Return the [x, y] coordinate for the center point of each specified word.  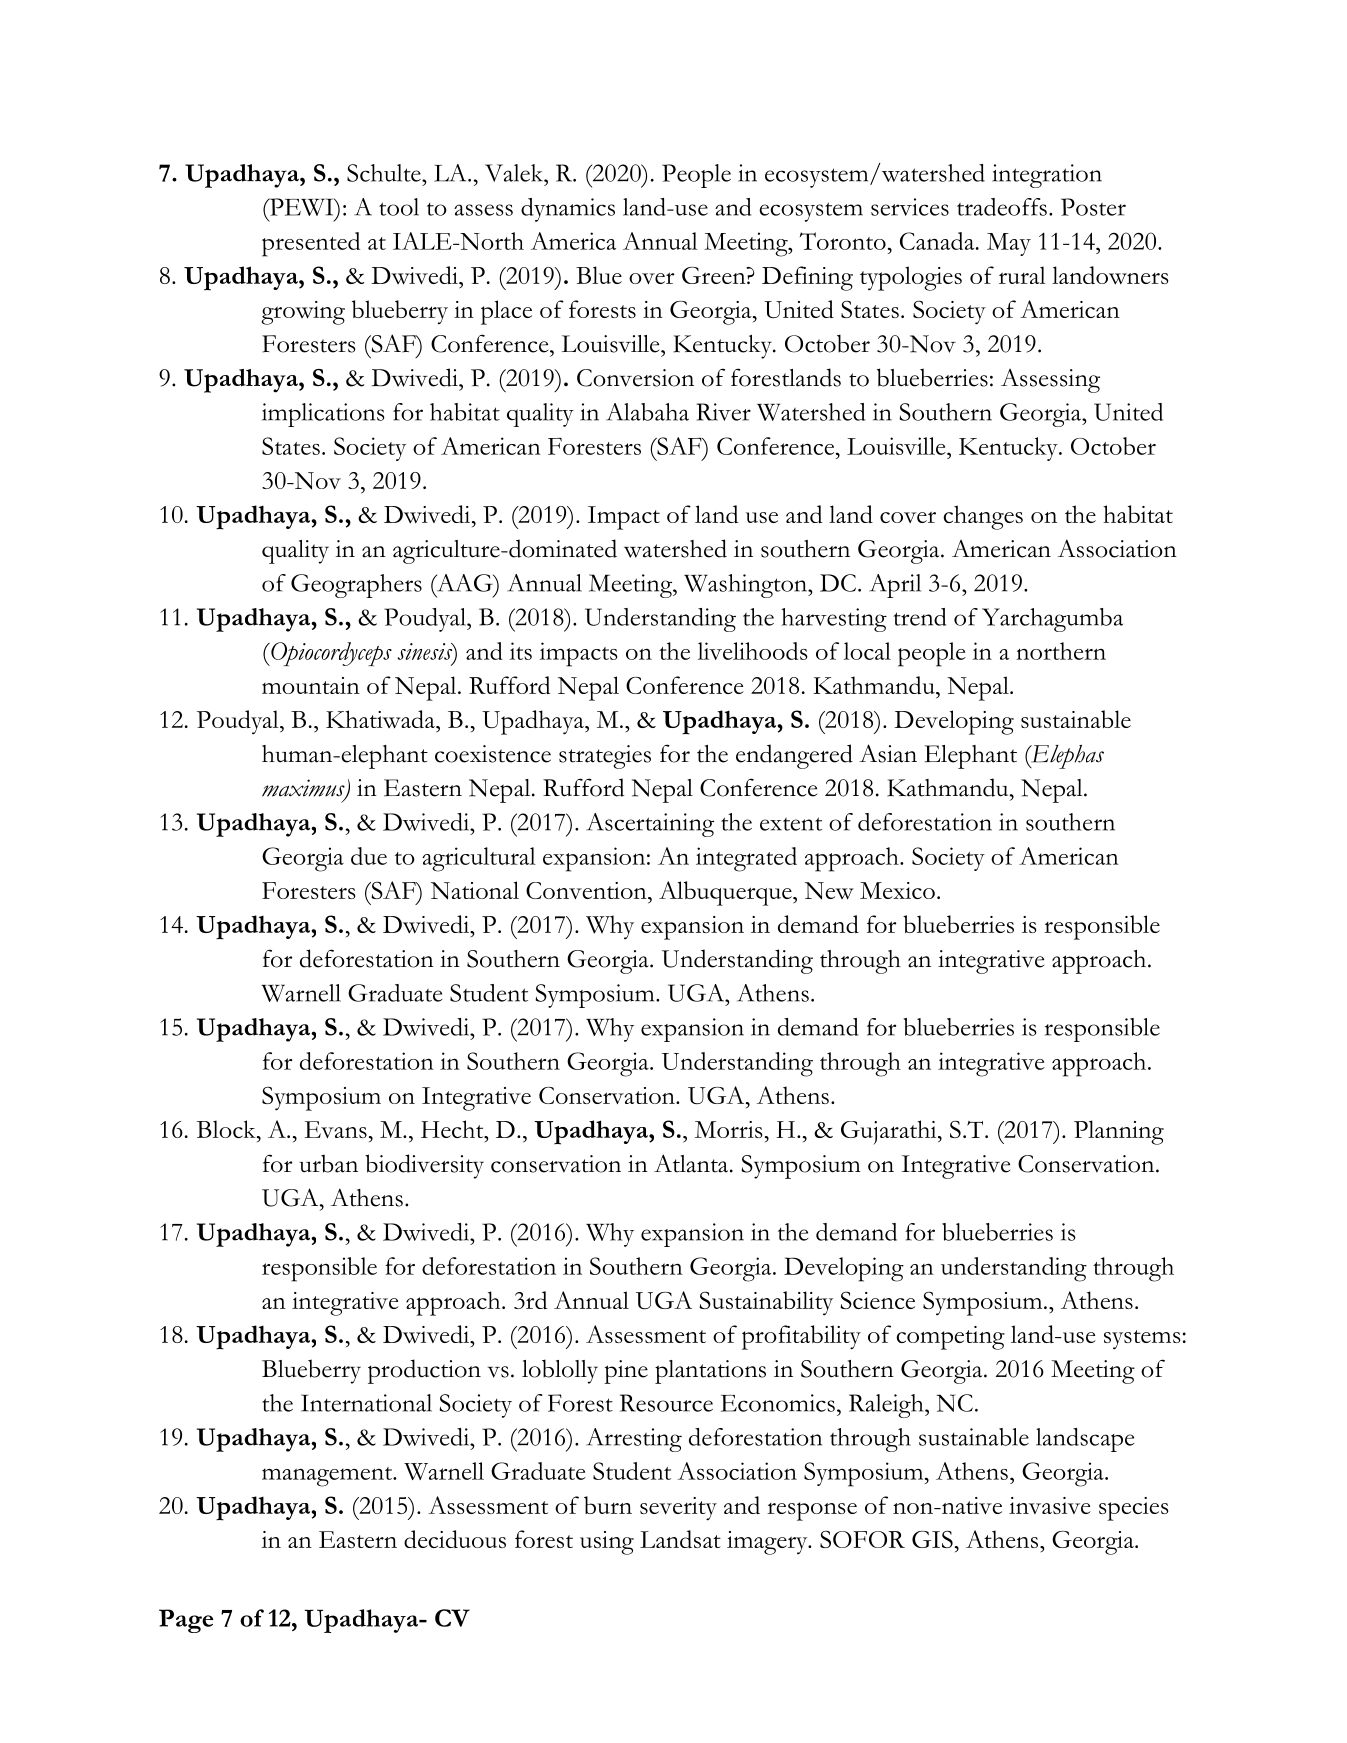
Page [186, 1621]
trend [920, 617]
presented [311, 244]
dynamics [568, 210]
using [607, 1543]
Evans [336, 1129]
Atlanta [692, 1163]
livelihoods [753, 651]
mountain [311, 685]
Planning [1119, 1132]
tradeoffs [1002, 207]
